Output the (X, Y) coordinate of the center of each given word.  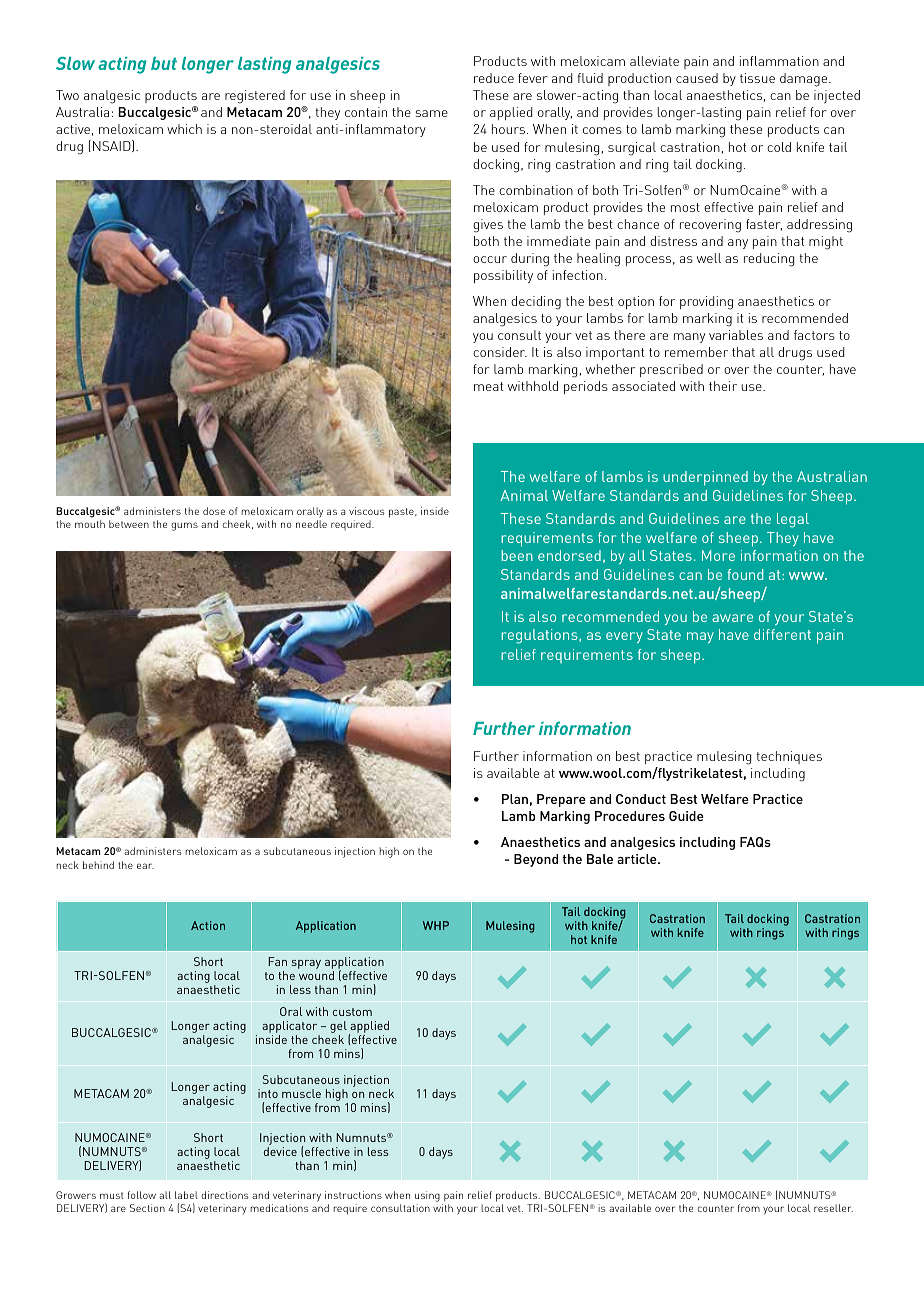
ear (145, 866)
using (427, 1198)
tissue (757, 78)
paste (402, 513)
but (164, 63)
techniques (789, 757)
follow (142, 1195)
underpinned (705, 478)
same (432, 113)
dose (214, 511)
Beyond (536, 860)
